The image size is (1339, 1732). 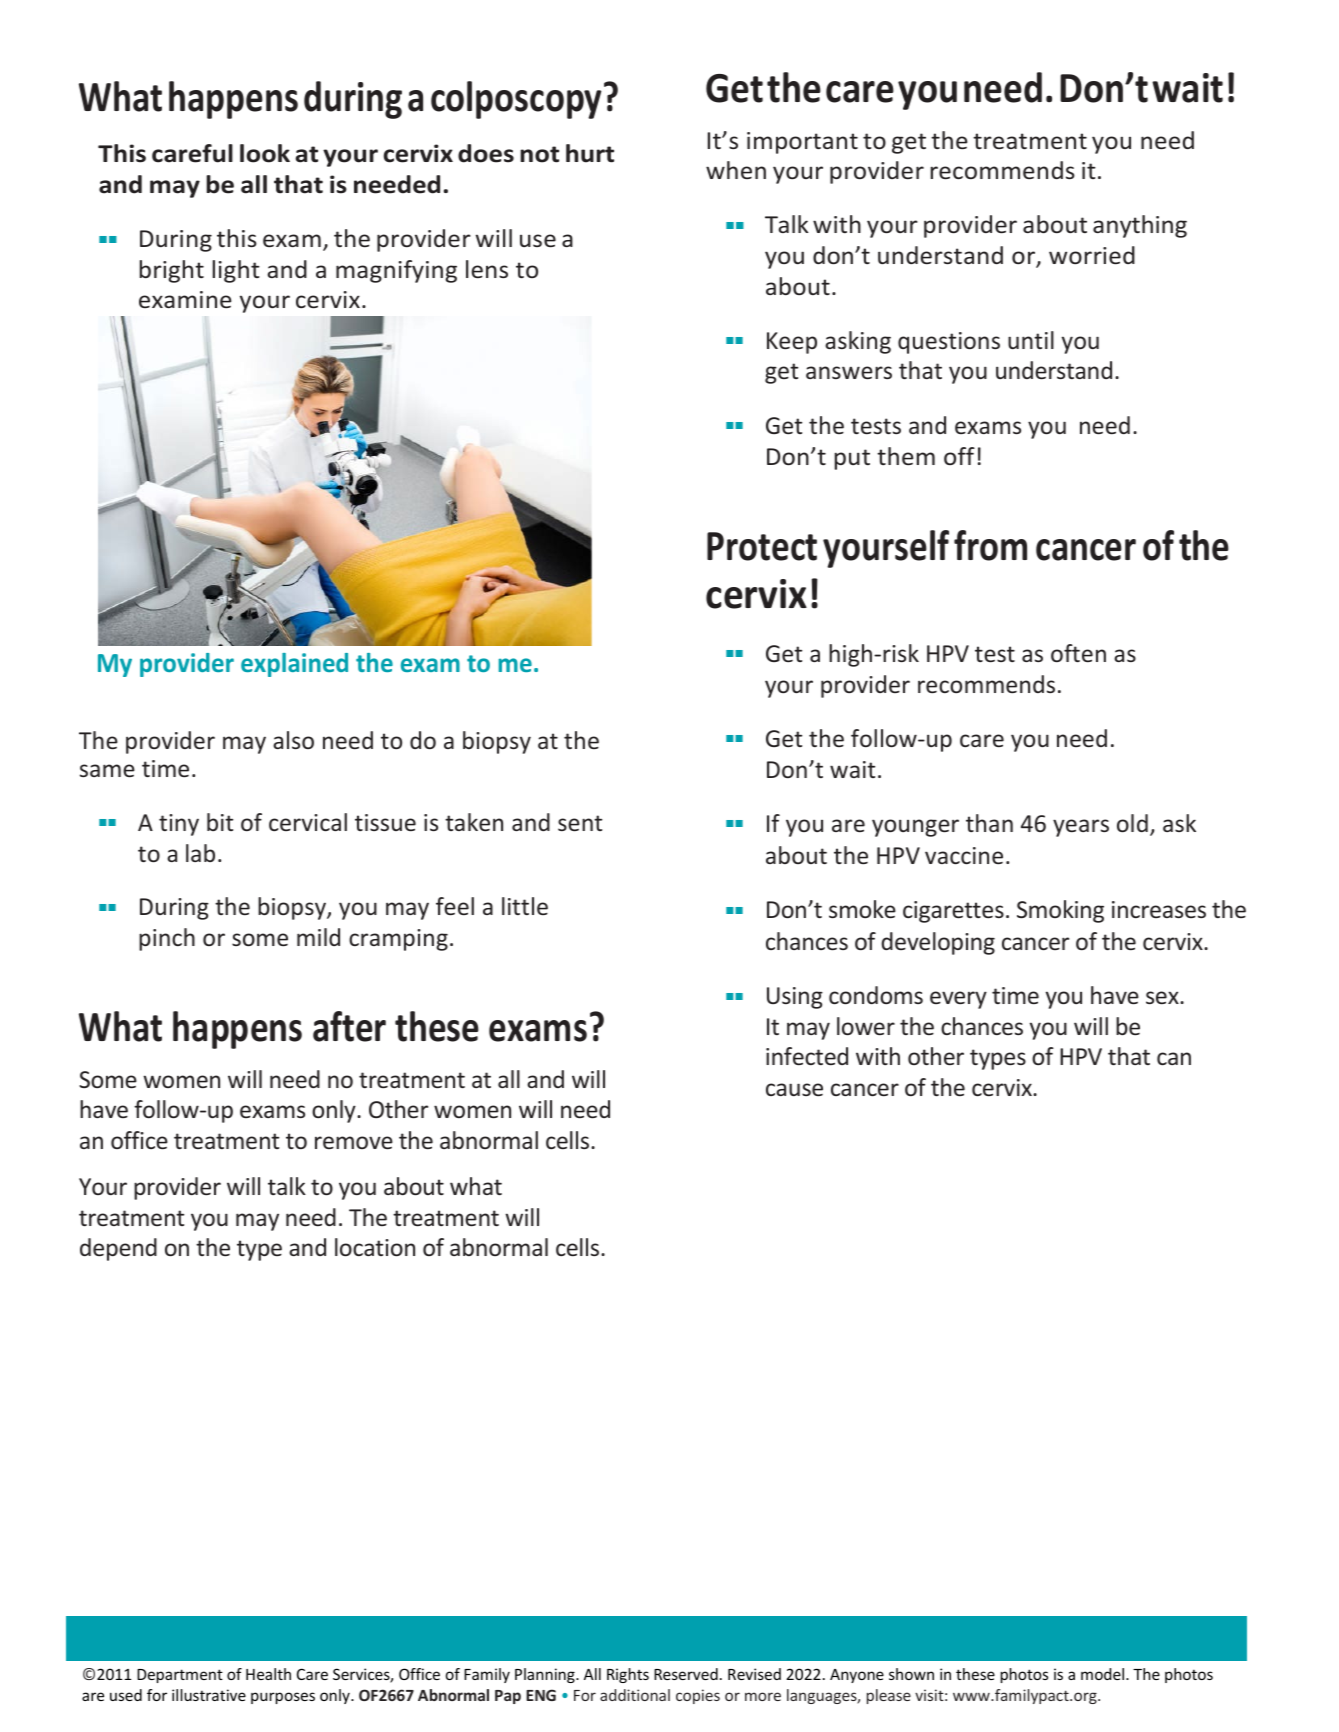 I want to click on look, so click(x=265, y=153).
